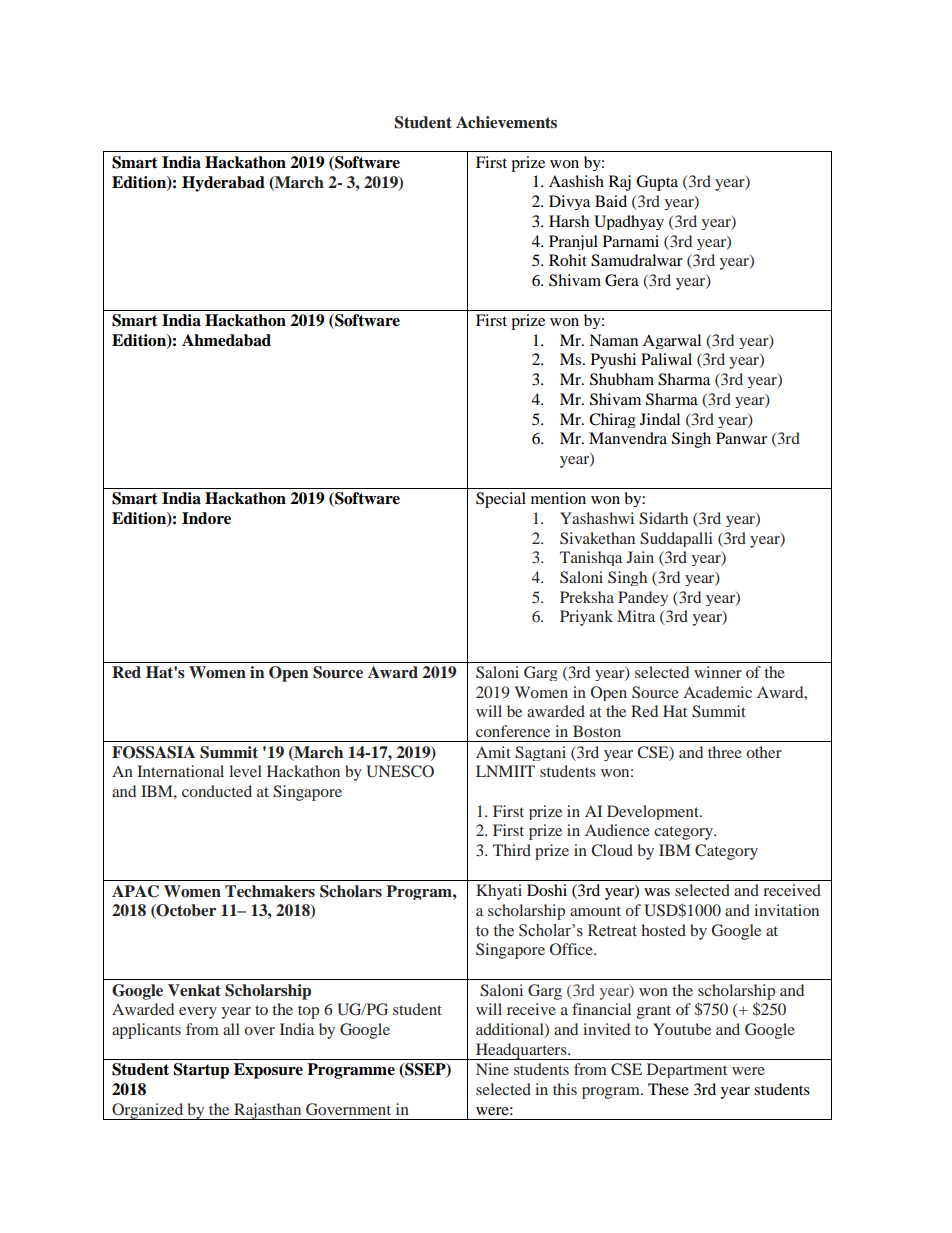  What do you see at coordinates (506, 122) in the screenshot?
I see `Achievements` at bounding box center [506, 122].
